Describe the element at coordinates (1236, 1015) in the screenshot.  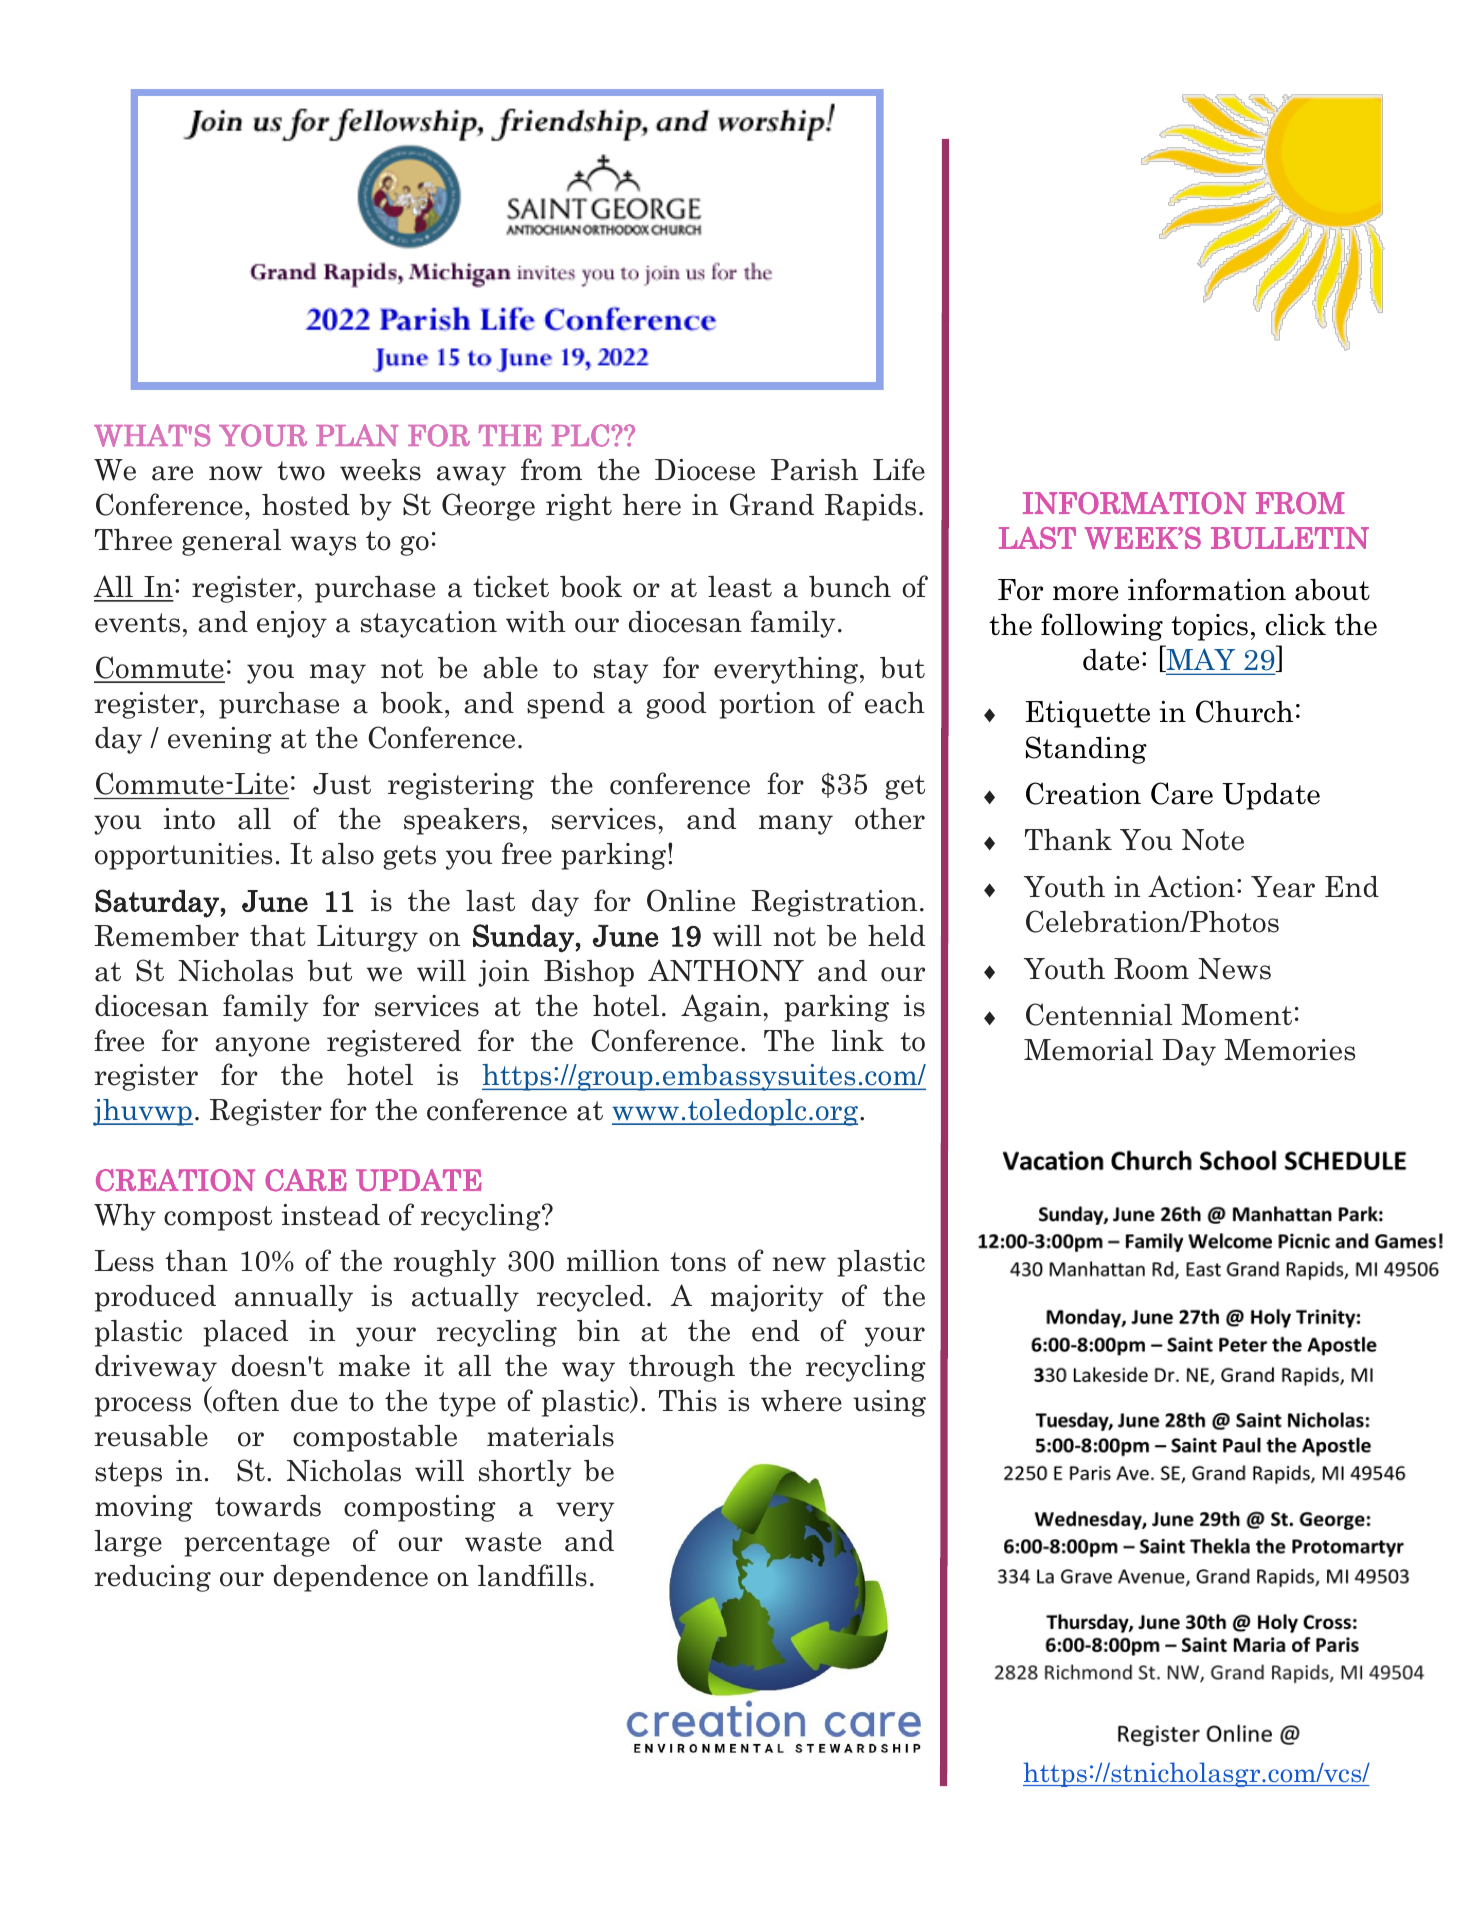
I see `Moment` at that location.
